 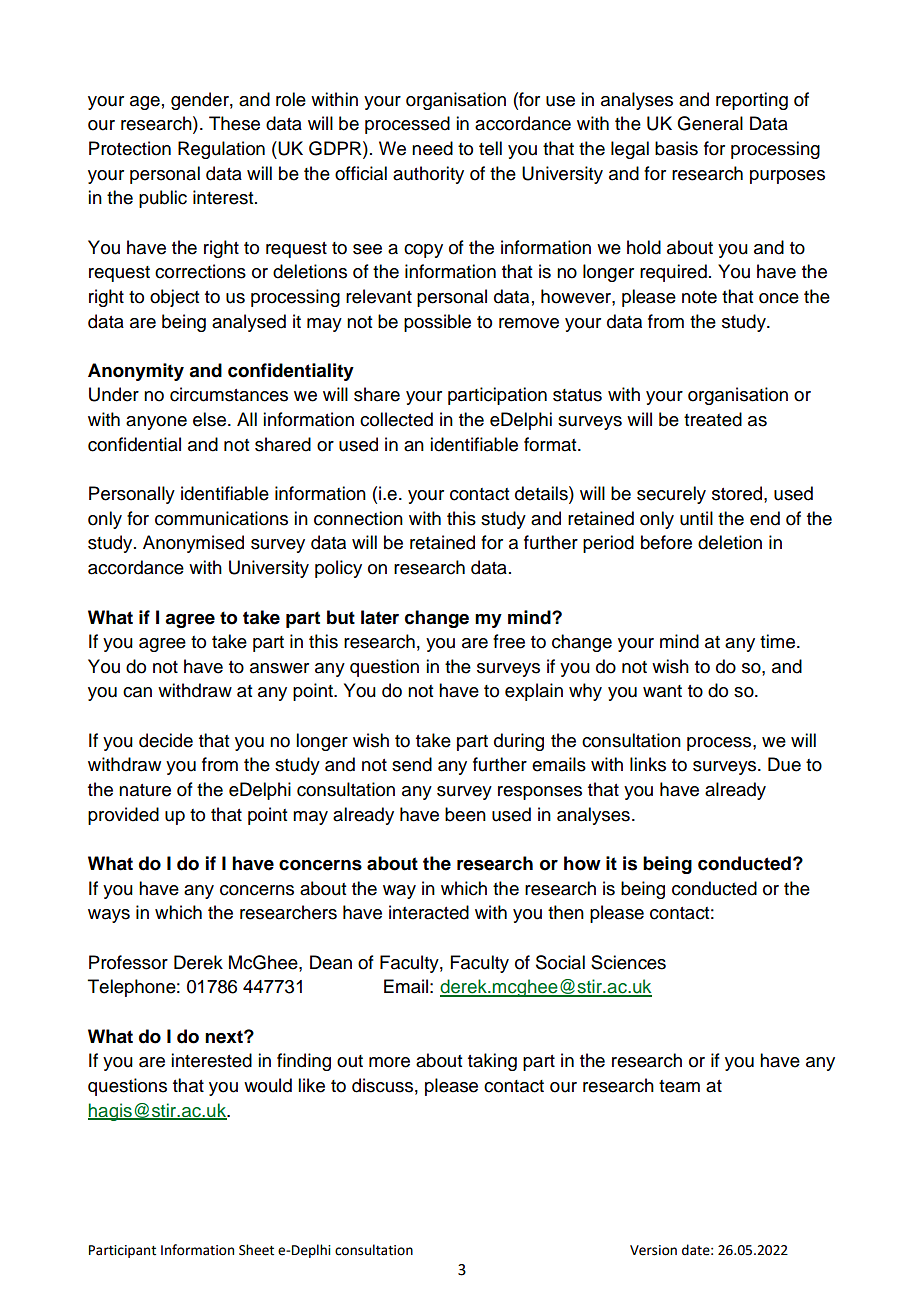 What do you see at coordinates (710, 123) in the screenshot?
I see `General` at bounding box center [710, 123].
